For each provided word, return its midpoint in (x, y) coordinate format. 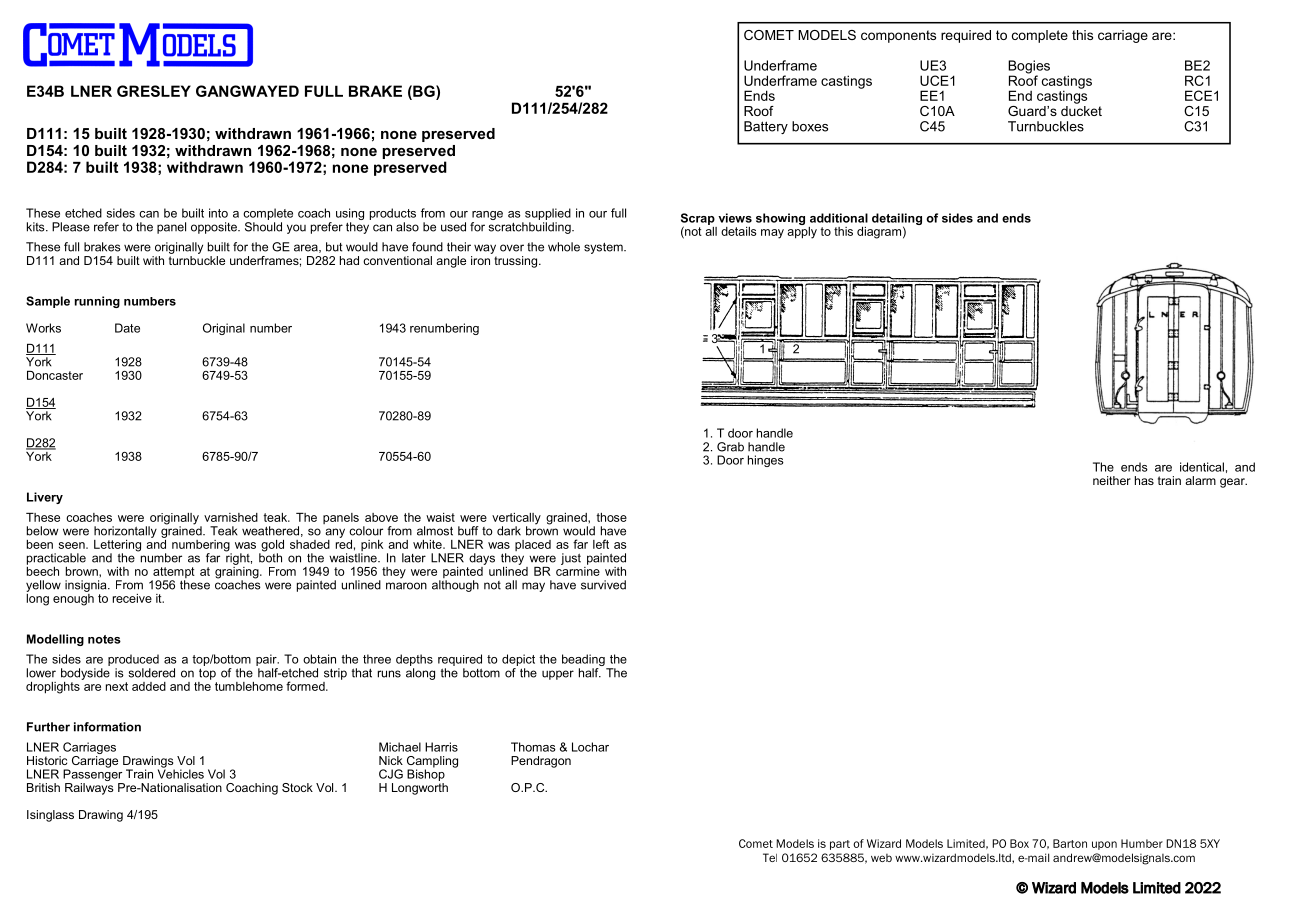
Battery (766, 127)
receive (132, 598)
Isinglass (50, 816)
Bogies (1029, 68)
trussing (516, 260)
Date (127, 328)
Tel (770, 857)
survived (603, 585)
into (218, 213)
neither (1112, 480)
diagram (879, 233)
